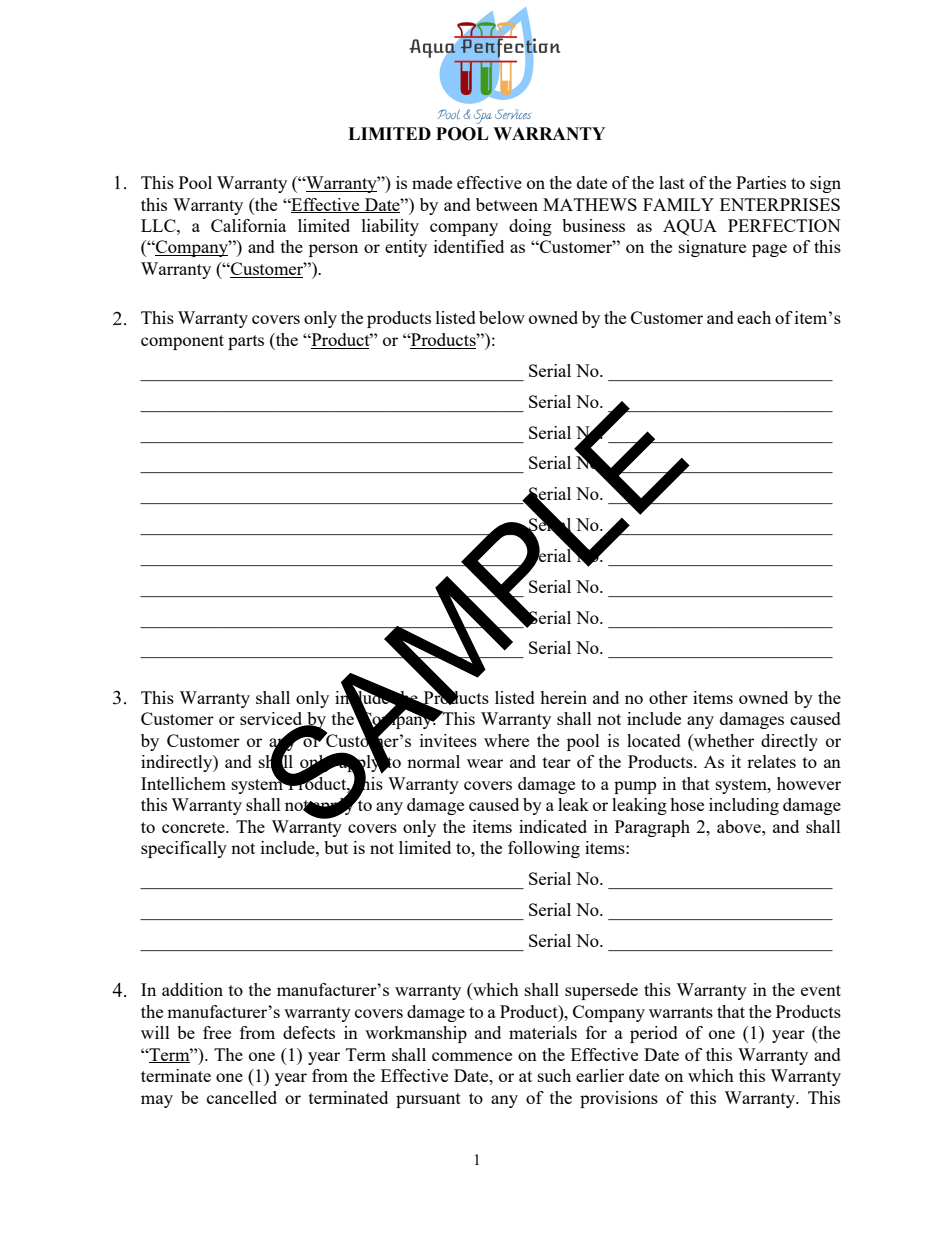 This image has width=952, height=1233. What do you see at coordinates (507, 204) in the image?
I see `between` at bounding box center [507, 204].
